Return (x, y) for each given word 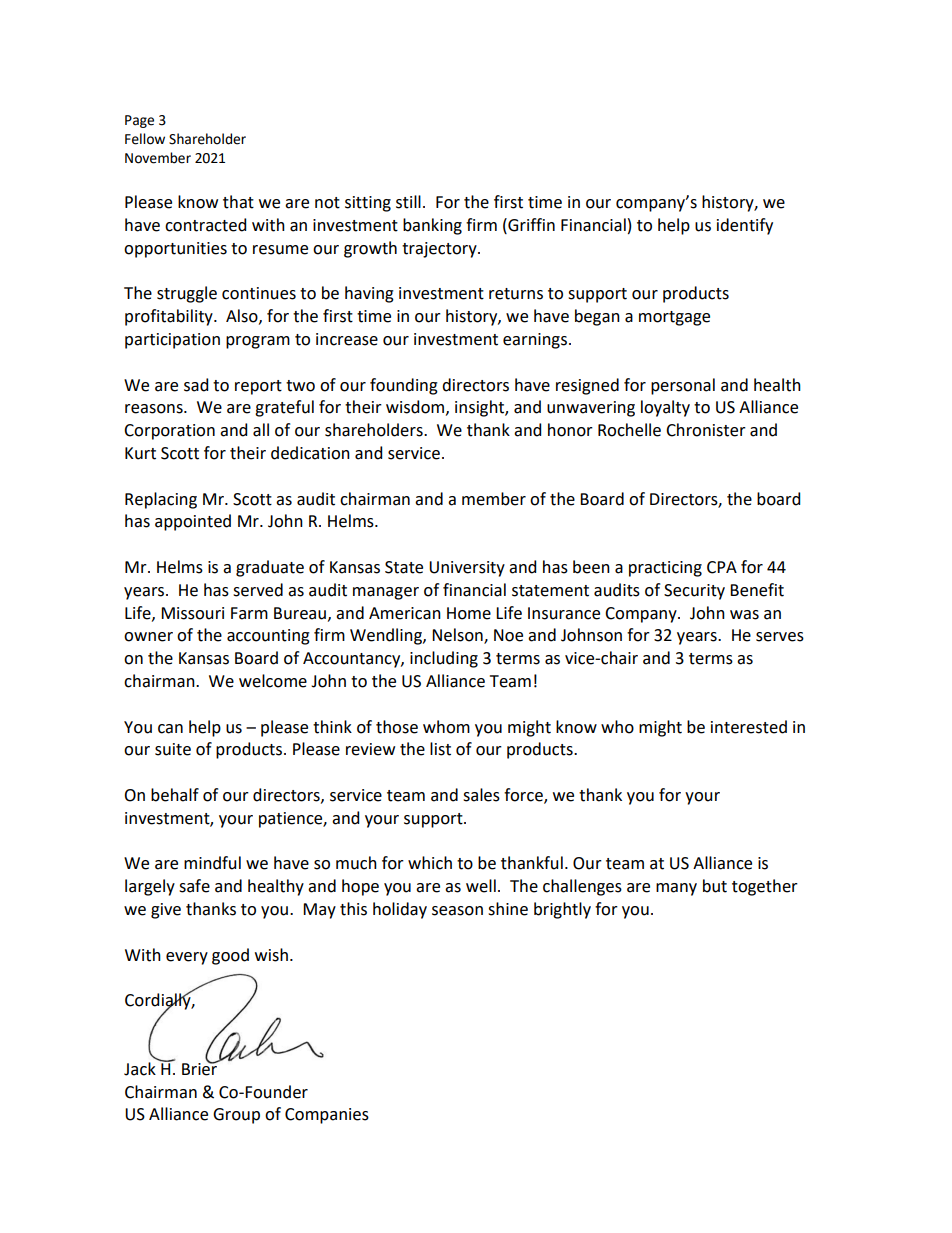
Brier (201, 1068)
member (494, 499)
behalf (175, 795)
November (158, 158)
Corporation (169, 432)
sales (481, 795)
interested (749, 727)
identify (745, 226)
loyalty (665, 408)
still (408, 202)
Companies (327, 1116)
